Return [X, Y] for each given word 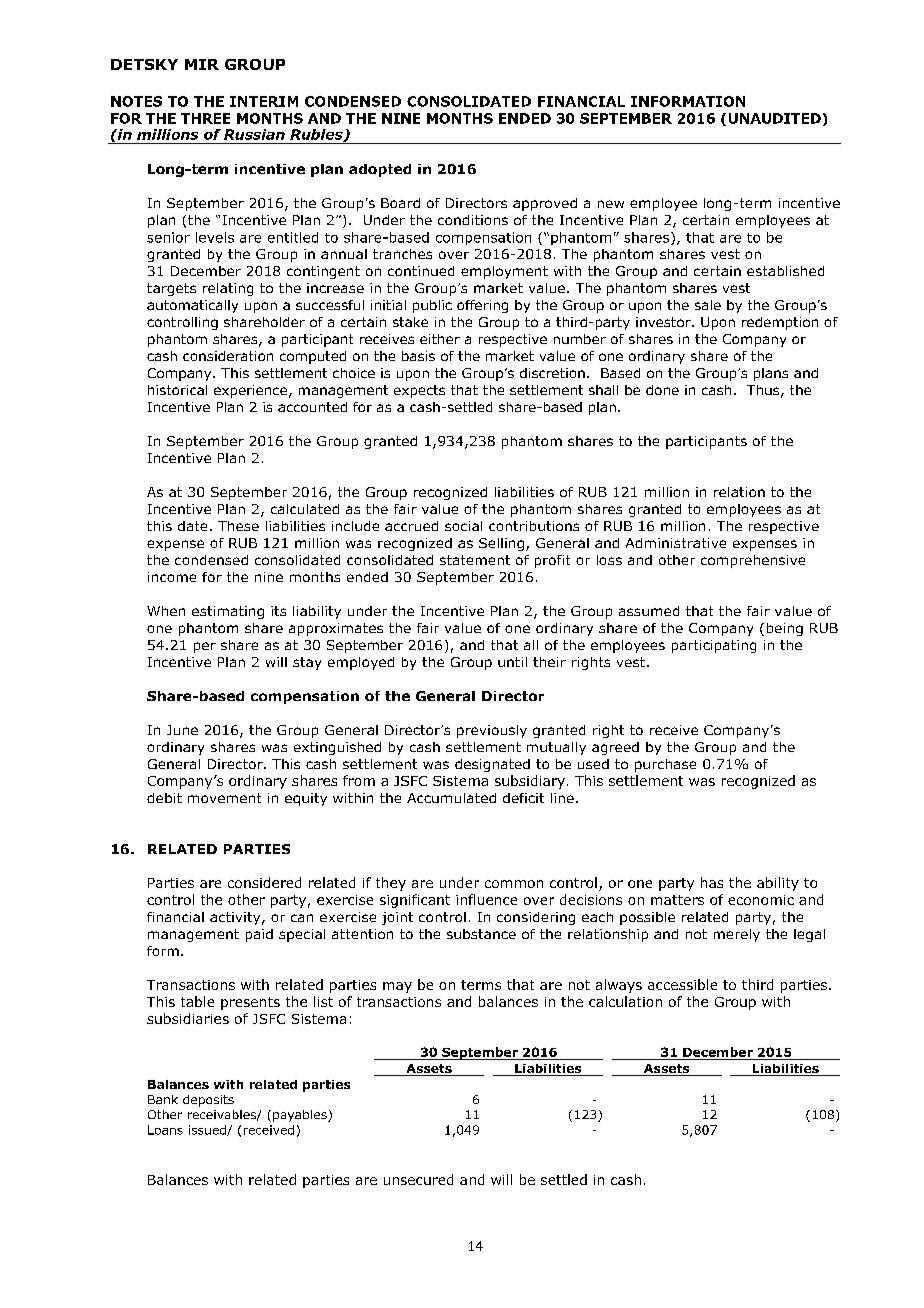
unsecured [418, 1179]
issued [208, 1130]
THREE [205, 118]
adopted [380, 170]
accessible [682, 984]
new [611, 204]
